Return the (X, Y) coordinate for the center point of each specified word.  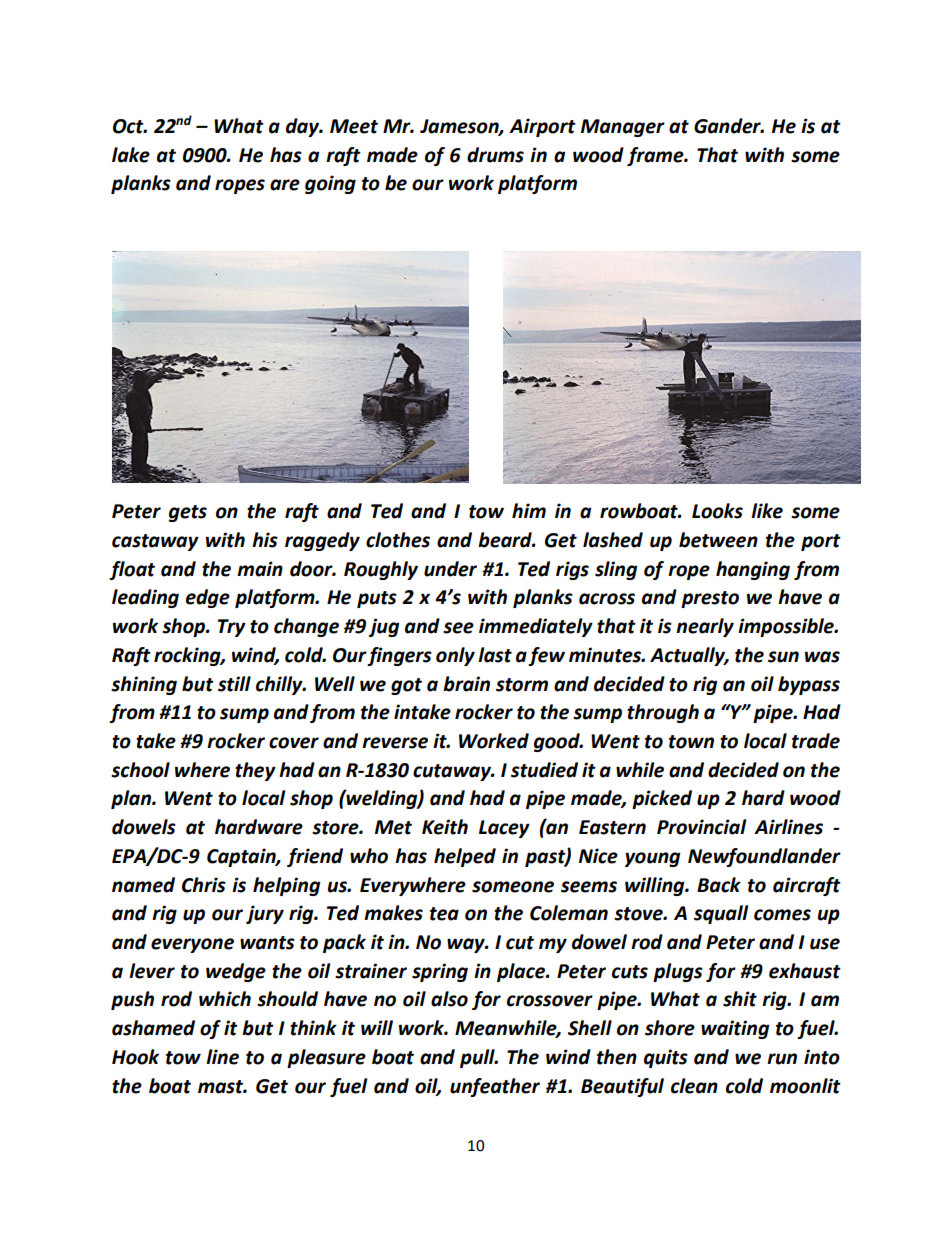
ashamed (153, 1028)
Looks (717, 511)
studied (544, 770)
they (255, 771)
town (691, 742)
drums (495, 155)
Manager (623, 128)
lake (131, 155)
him (529, 510)
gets (188, 513)
